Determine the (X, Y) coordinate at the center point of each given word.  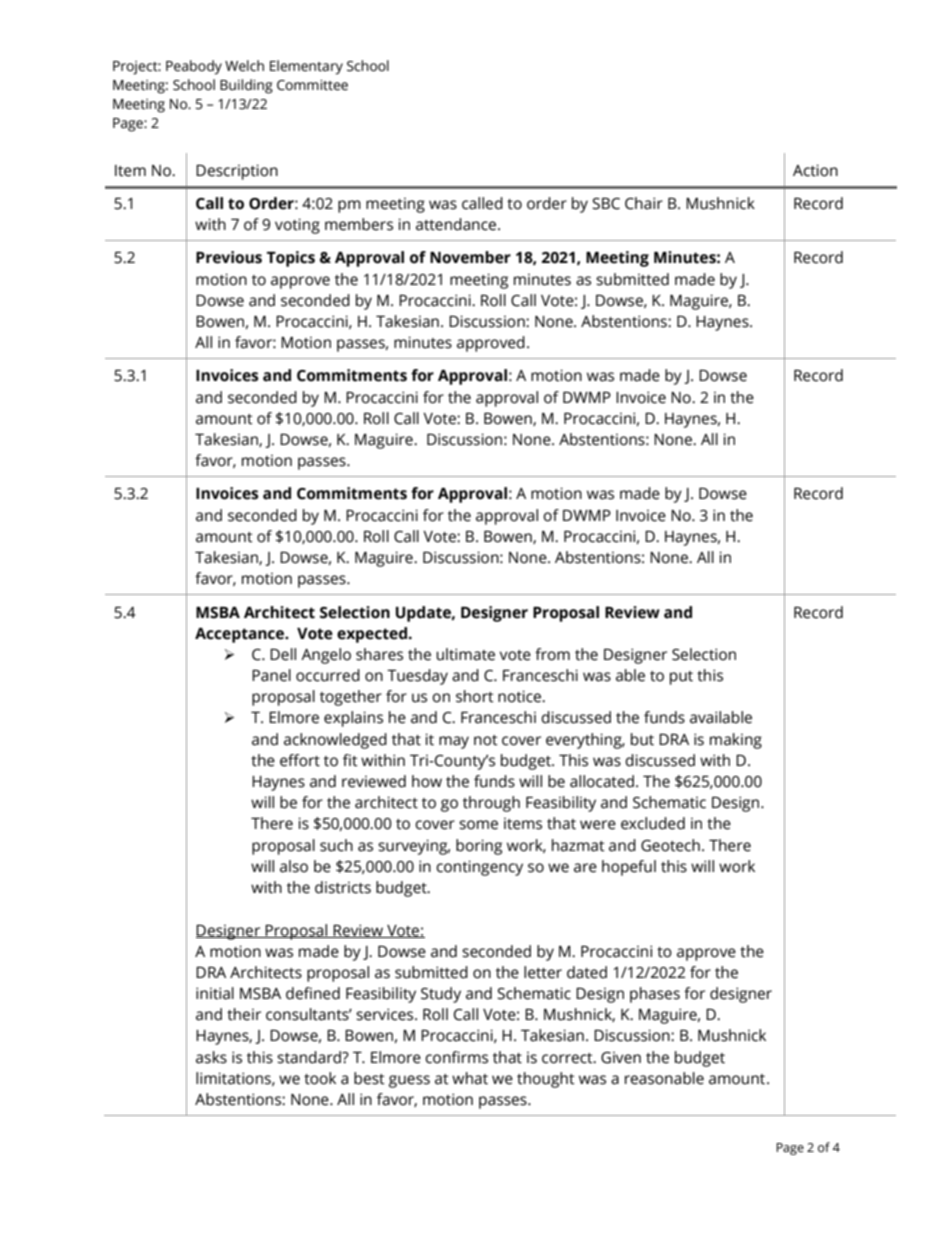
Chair (644, 203)
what (470, 1078)
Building (246, 86)
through (491, 804)
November (470, 257)
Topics (291, 259)
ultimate (465, 654)
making (736, 741)
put (681, 678)
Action (815, 170)
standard (310, 1057)
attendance (457, 224)
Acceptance (241, 635)
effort (300, 760)
